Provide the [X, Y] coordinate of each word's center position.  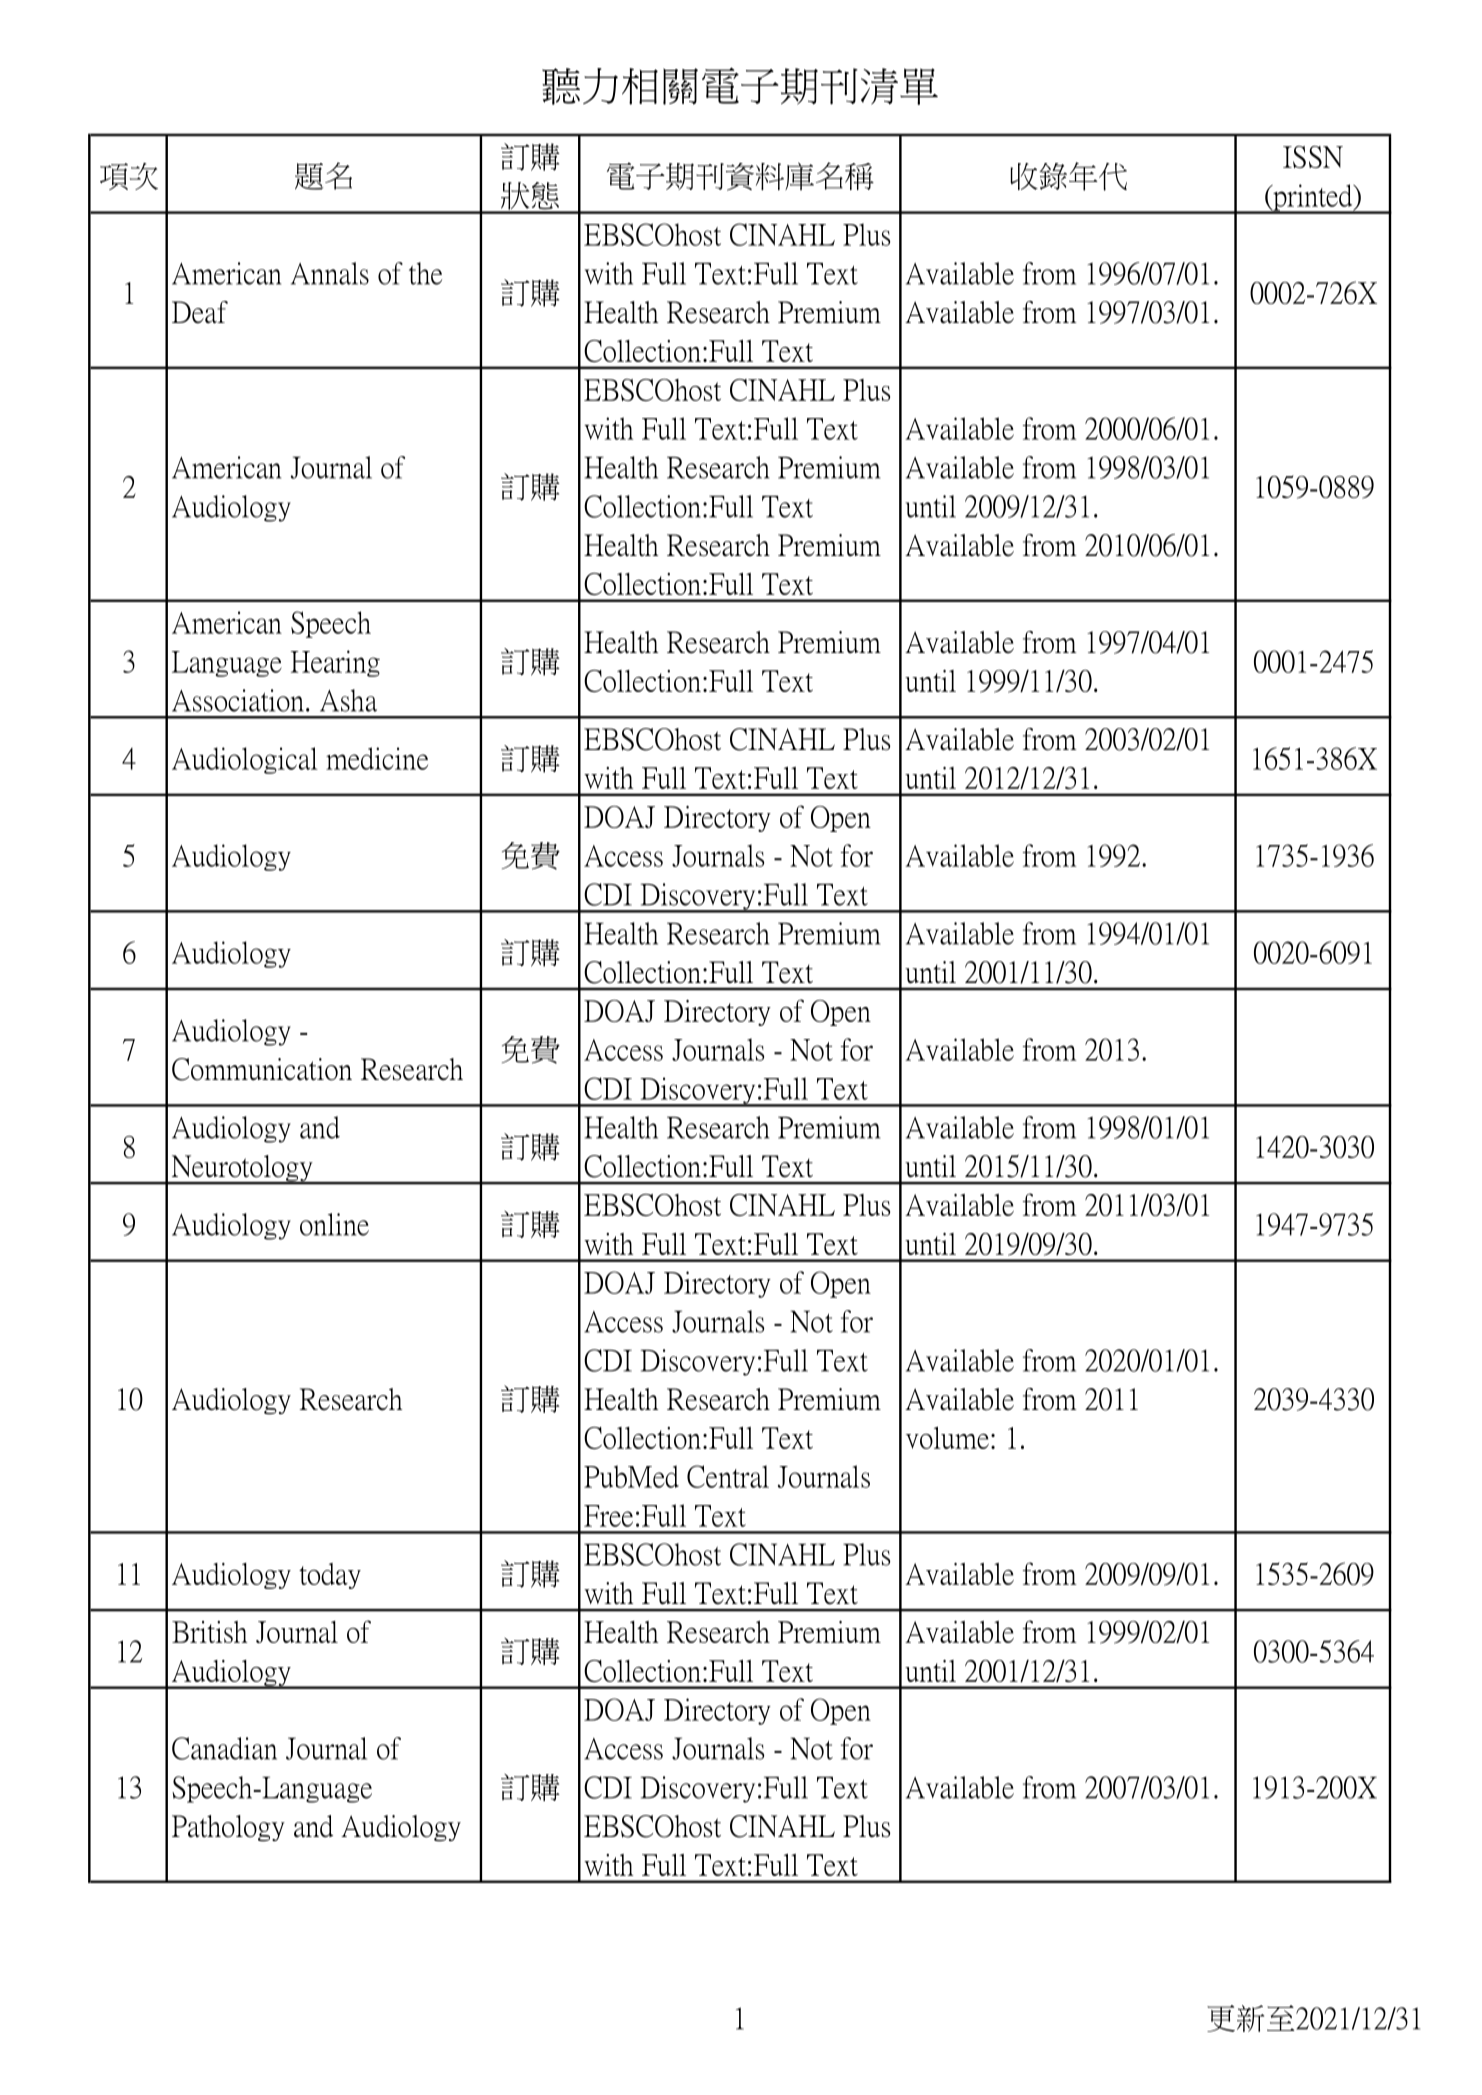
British [209, 1632]
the [425, 273]
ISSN [1313, 157]
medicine [377, 758]
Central [728, 1476]
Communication [262, 1069]
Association [239, 700]
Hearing [335, 663]
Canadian [224, 1748]
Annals [330, 273]
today [330, 1576]
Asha [348, 700]
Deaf [200, 312]
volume [947, 1438]
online [334, 1224]
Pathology [228, 1828]
